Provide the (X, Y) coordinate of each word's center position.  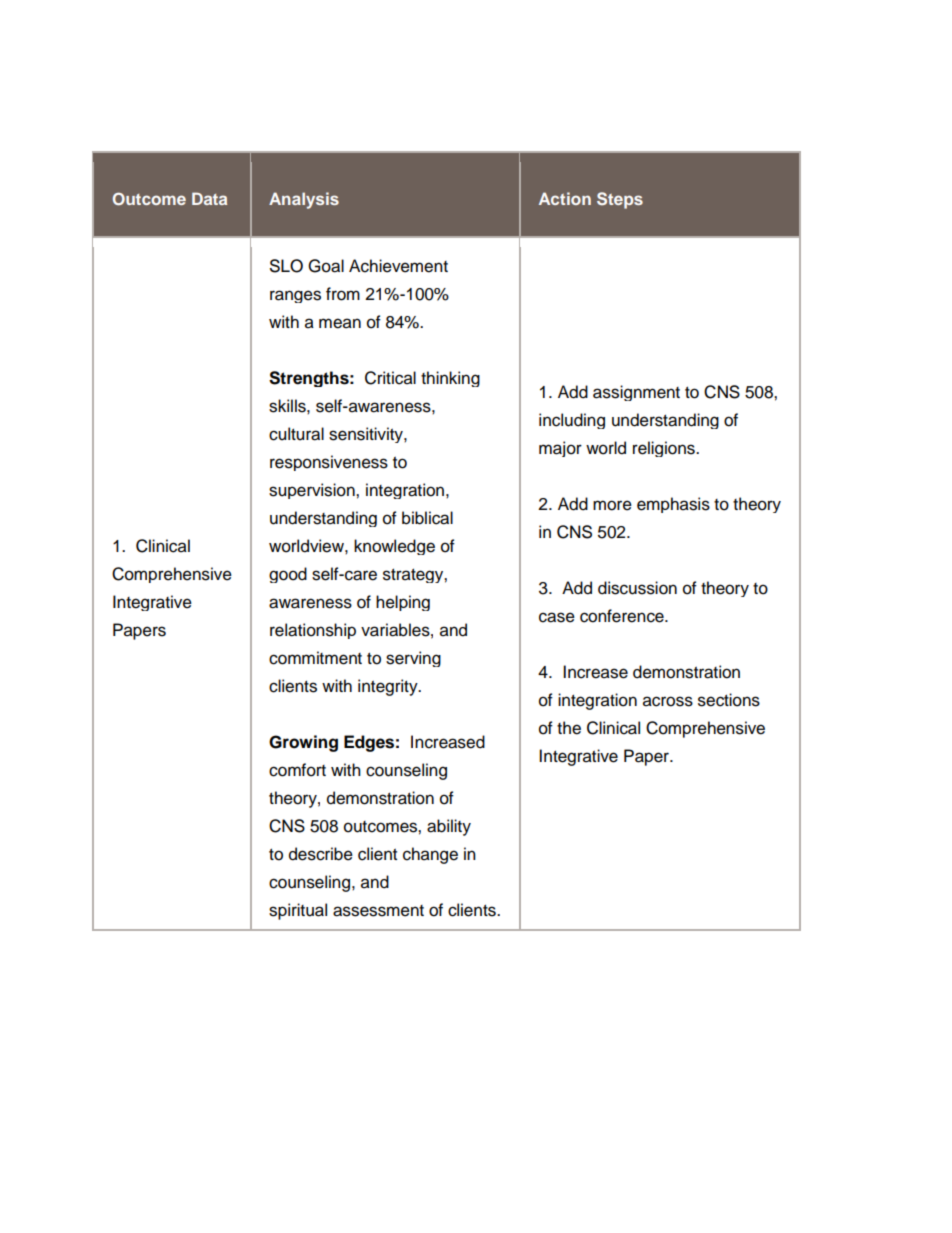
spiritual (298, 911)
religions (665, 449)
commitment (315, 658)
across (668, 701)
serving (413, 659)
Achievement (398, 266)
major (560, 449)
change (430, 855)
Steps (620, 200)
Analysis (304, 200)
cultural (296, 434)
